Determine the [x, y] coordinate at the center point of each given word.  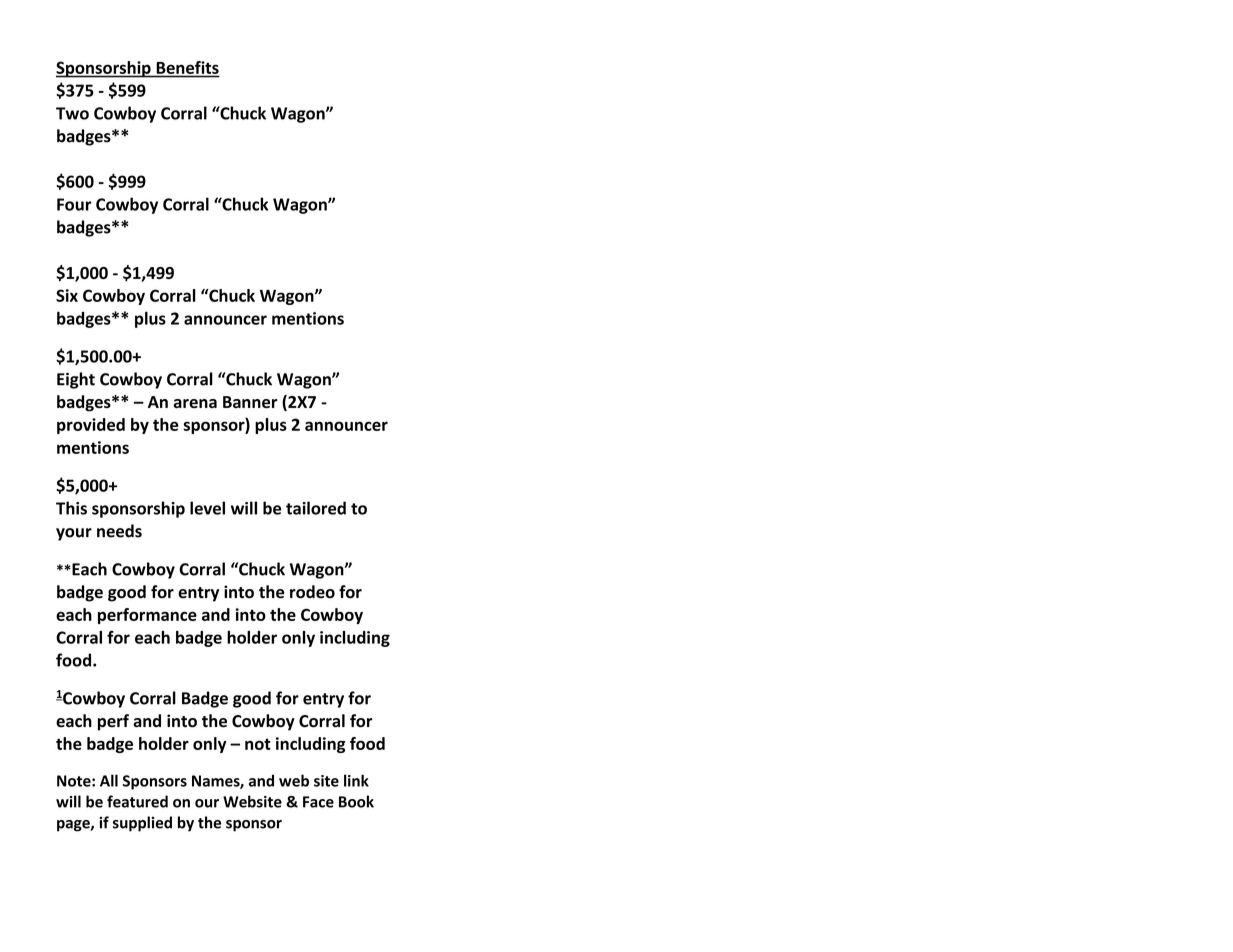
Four [74, 204]
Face [318, 802]
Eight [76, 380]
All [109, 780]
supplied [142, 824]
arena [195, 403]
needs [119, 531]
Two [72, 113]
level [207, 508]
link [356, 780]
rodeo [312, 592]
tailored [316, 508]
